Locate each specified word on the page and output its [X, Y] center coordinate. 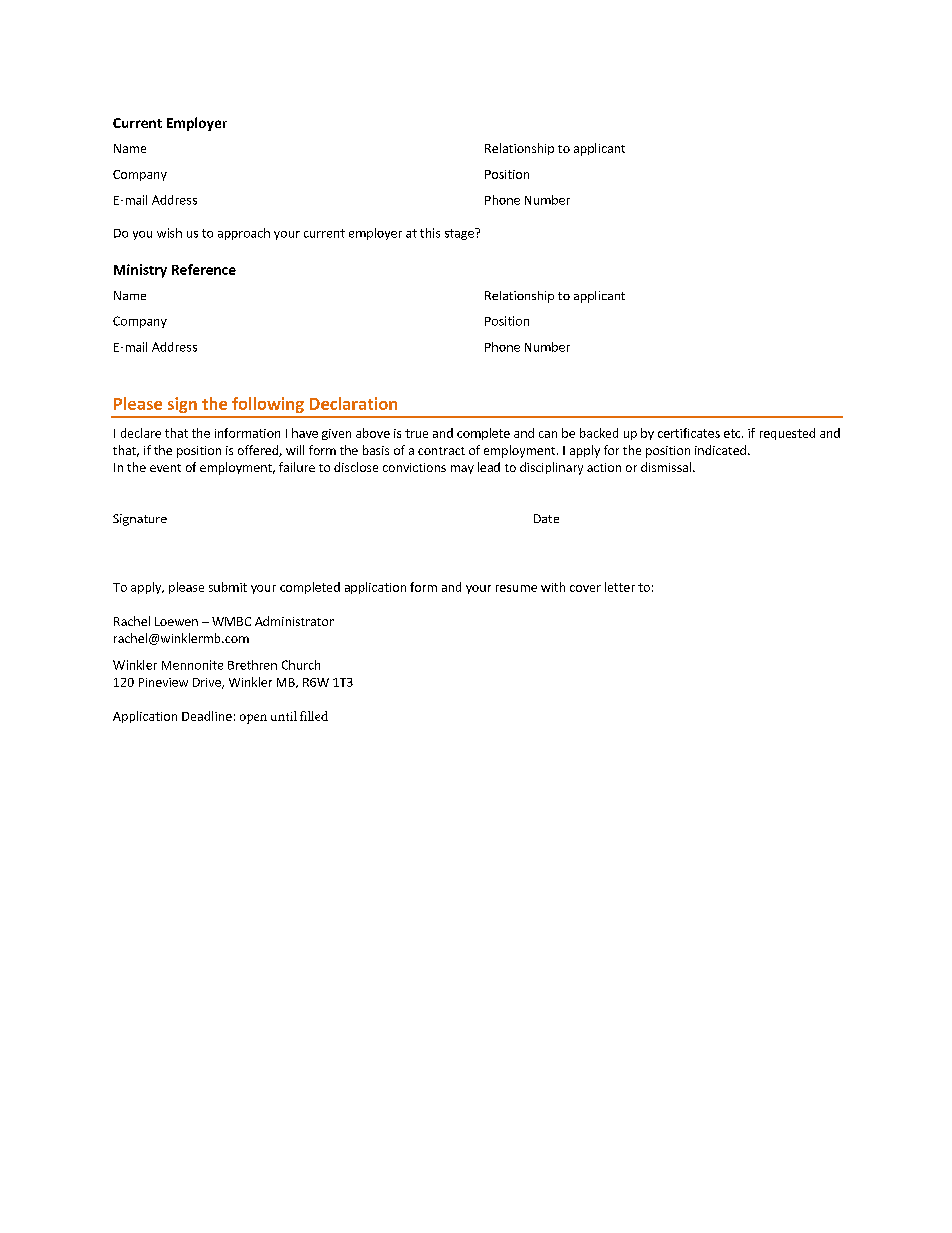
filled [314, 716]
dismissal [666, 467]
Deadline [207, 716]
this [430, 233]
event [165, 468]
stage [460, 234]
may [462, 469]
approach [244, 234]
